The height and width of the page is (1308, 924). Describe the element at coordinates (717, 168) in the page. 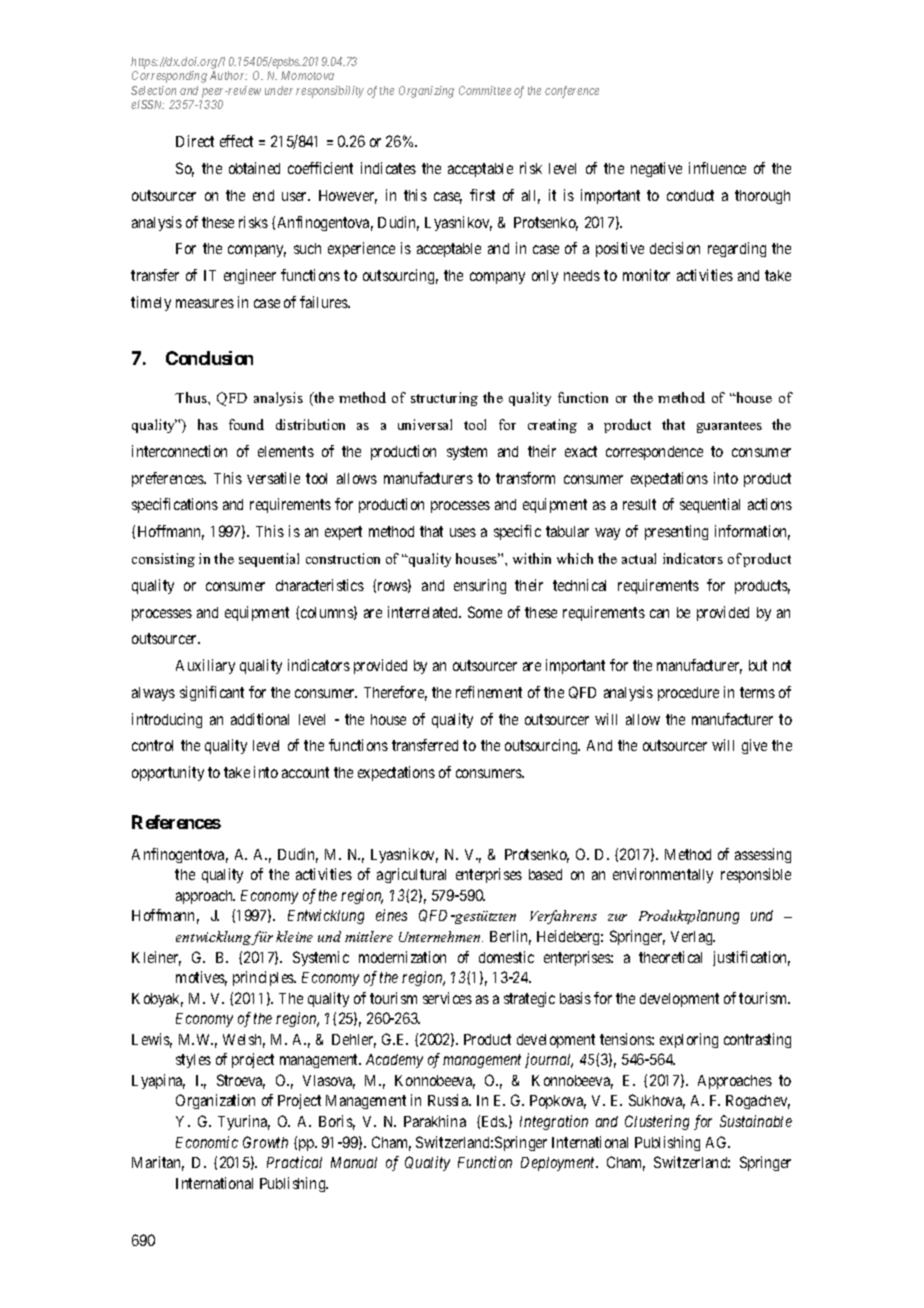

I see `influence` at that location.
